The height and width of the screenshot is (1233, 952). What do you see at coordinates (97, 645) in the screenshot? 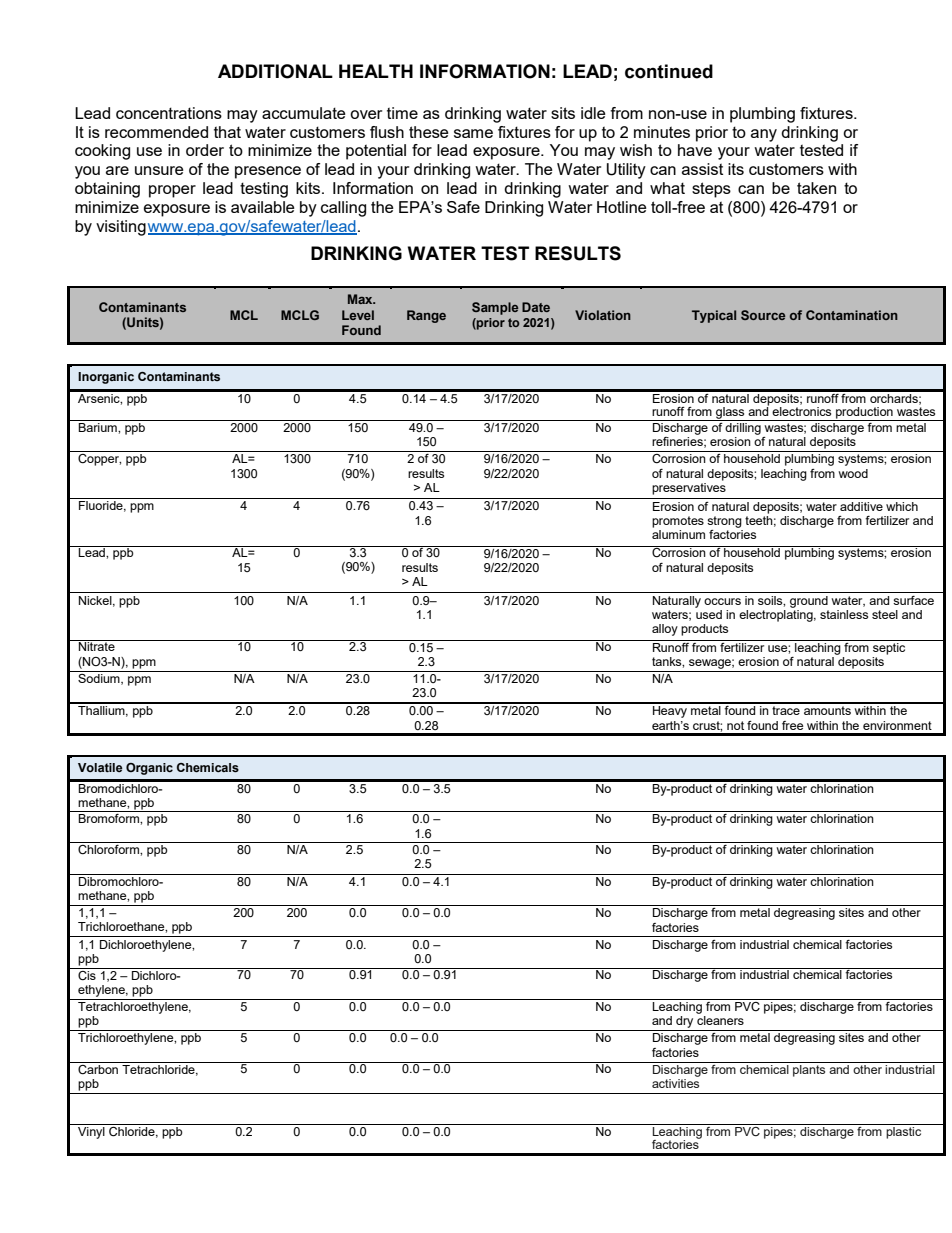
I see `Nitrate` at bounding box center [97, 645].
